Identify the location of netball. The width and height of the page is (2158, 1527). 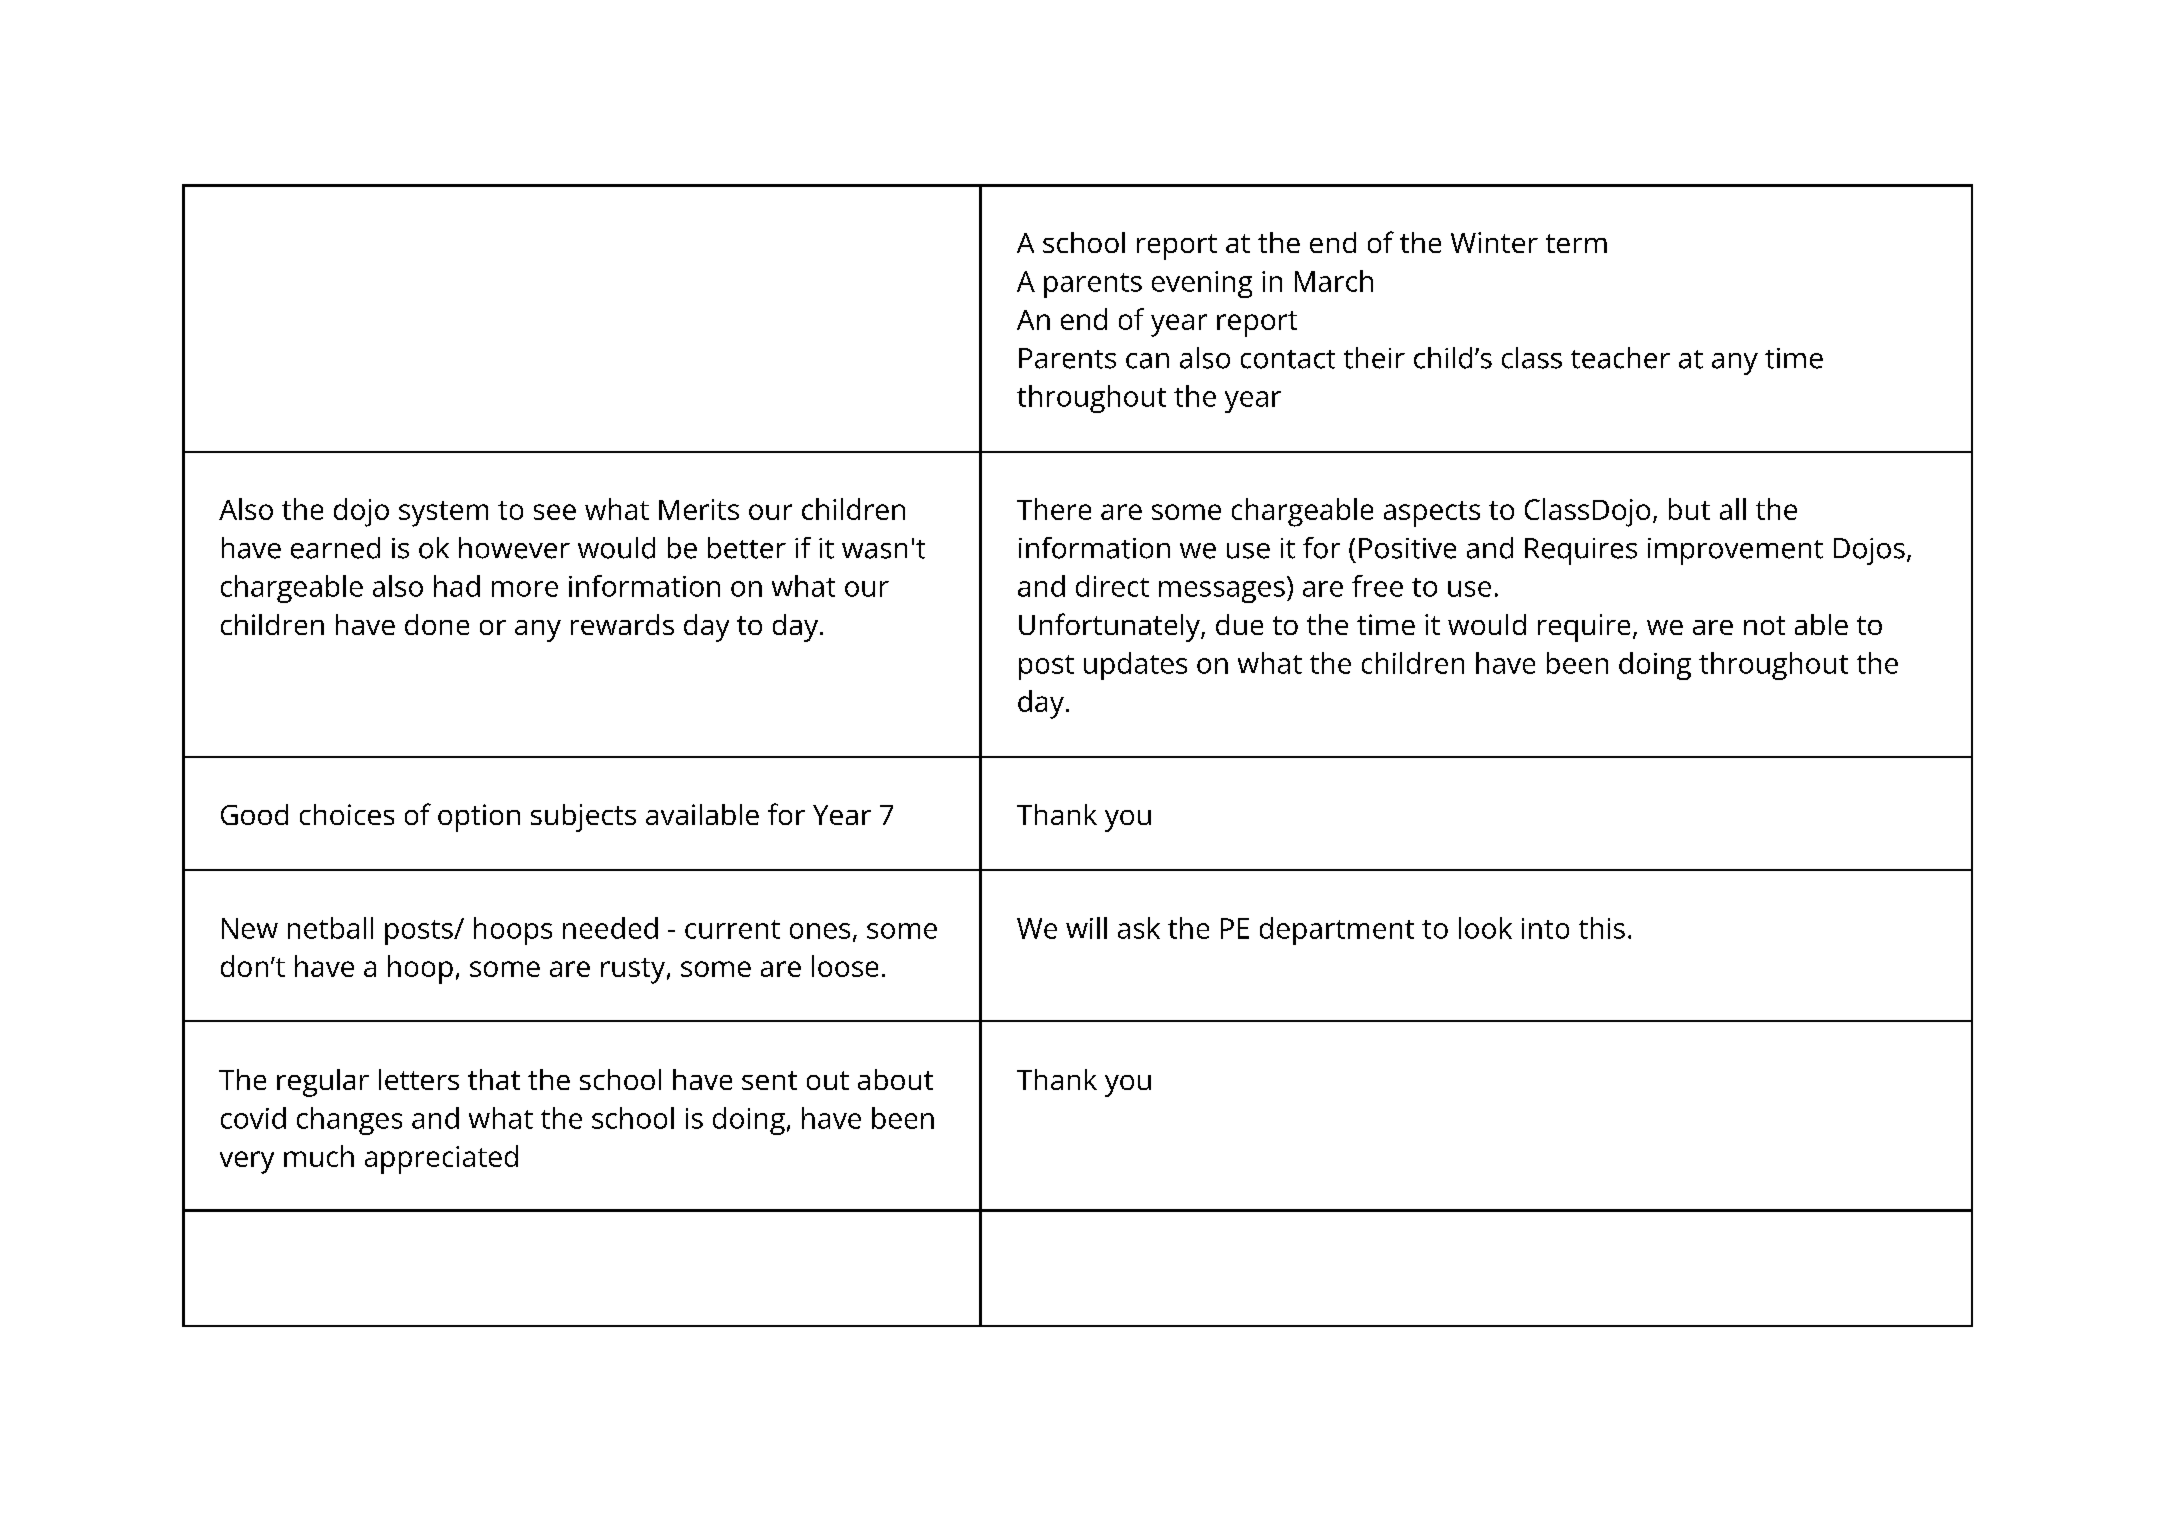
(330, 928).
